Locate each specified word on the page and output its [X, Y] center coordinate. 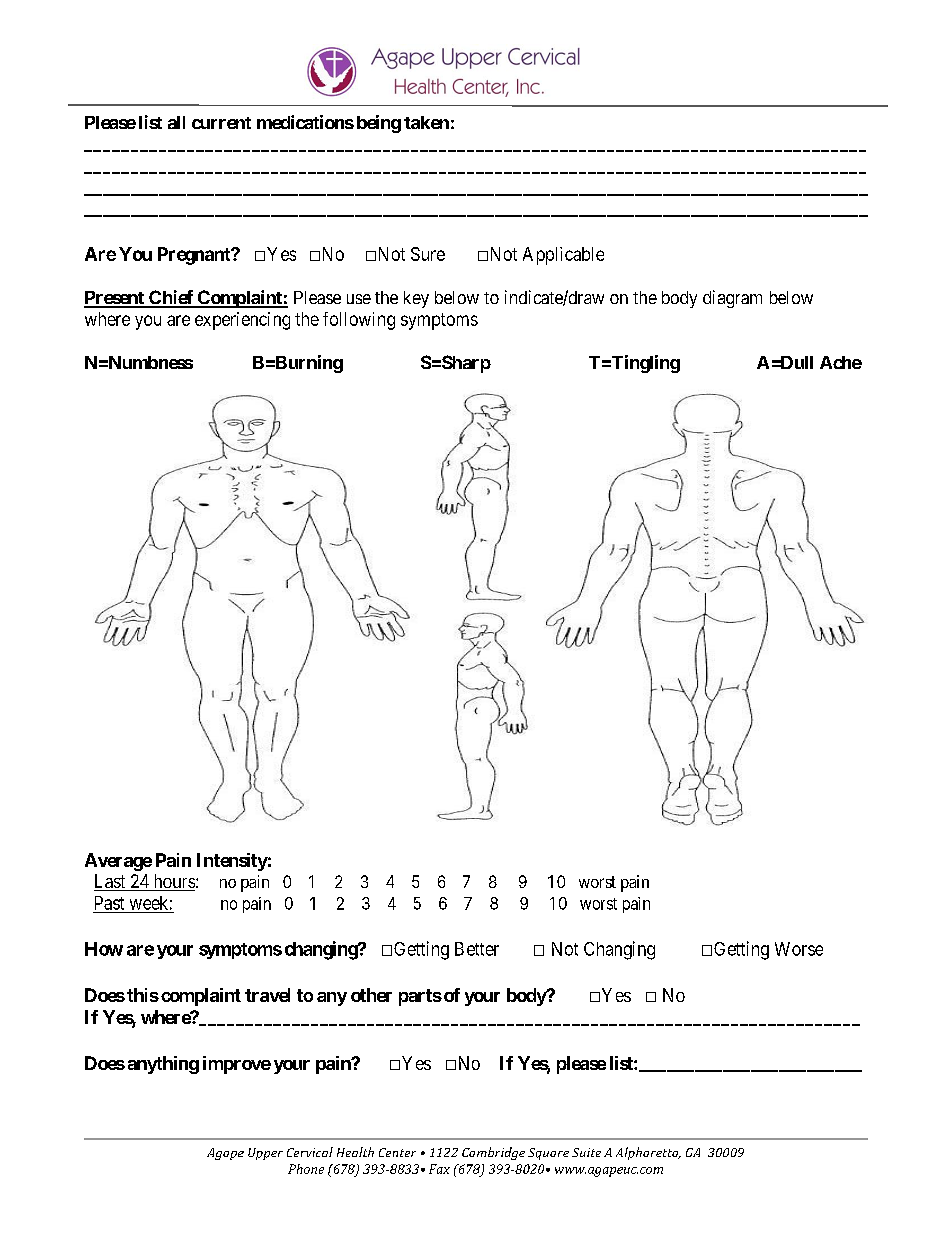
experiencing [242, 321]
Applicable [563, 256]
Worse [799, 949]
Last [111, 882]
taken [426, 122]
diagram [732, 299]
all [176, 122]
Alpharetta [648, 1153]
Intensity [232, 862]
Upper [265, 1154]
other [371, 995]
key [416, 299]
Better [477, 949]
